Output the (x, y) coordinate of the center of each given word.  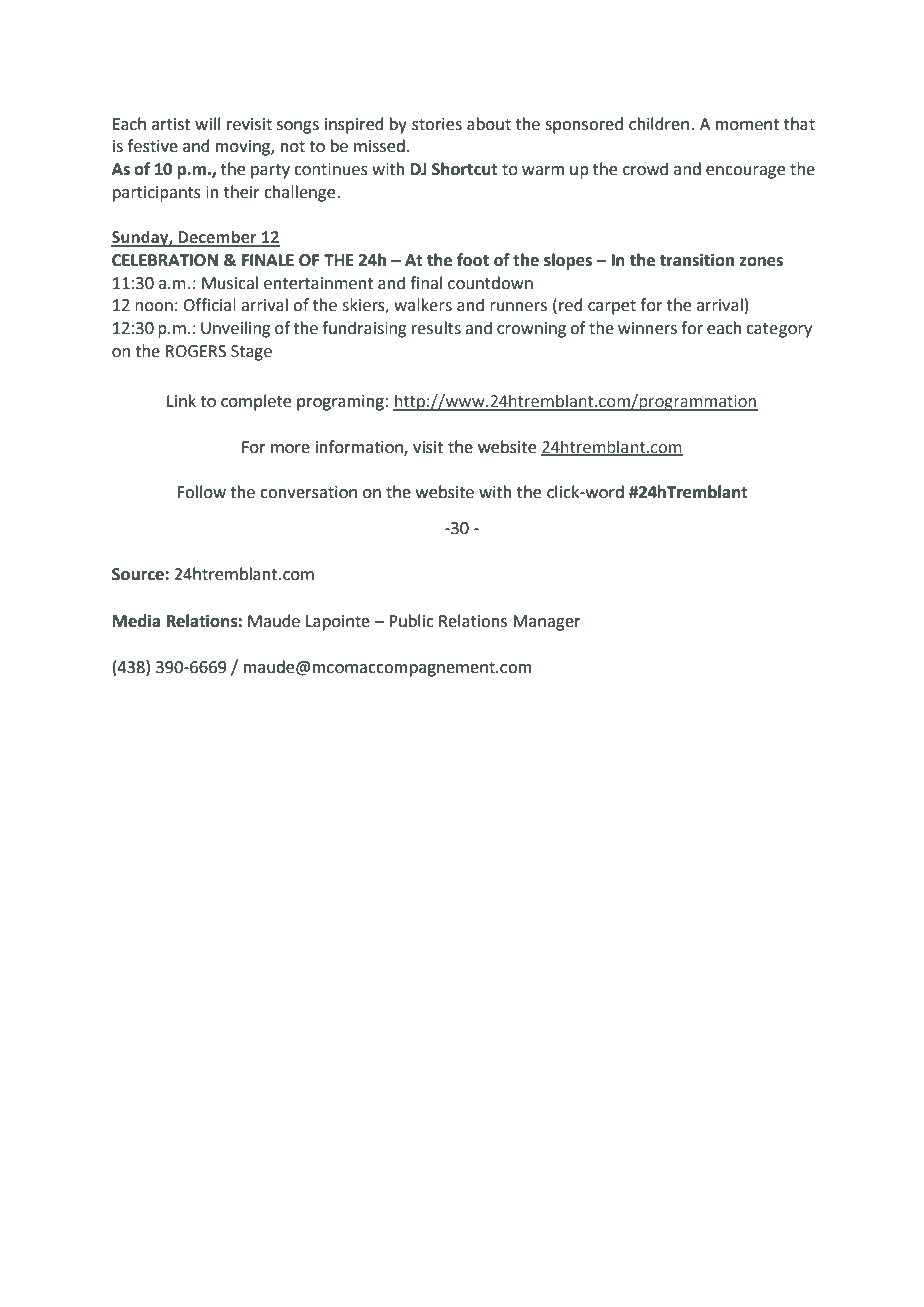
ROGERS (196, 351)
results (436, 328)
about (489, 124)
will (207, 123)
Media (136, 621)
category (779, 330)
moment (747, 125)
